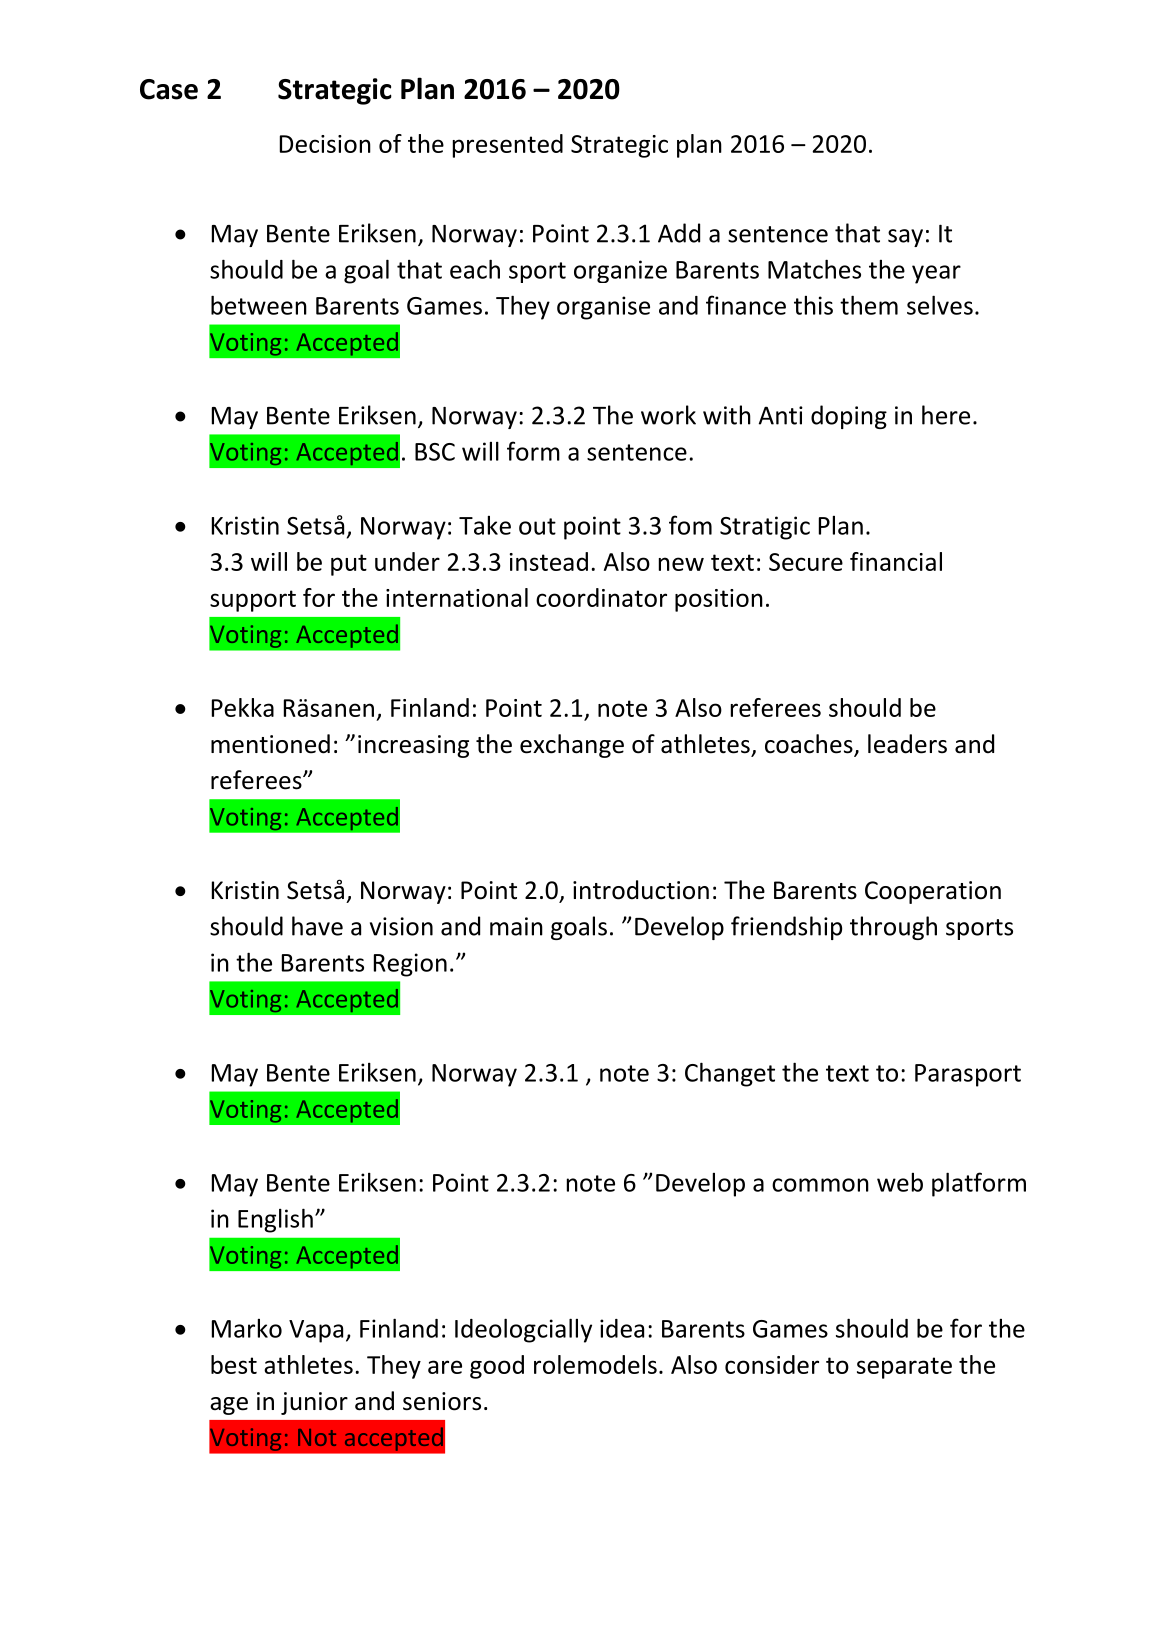 The image size is (1167, 1651). What do you see at coordinates (905, 238) in the page?
I see `say` at bounding box center [905, 238].
